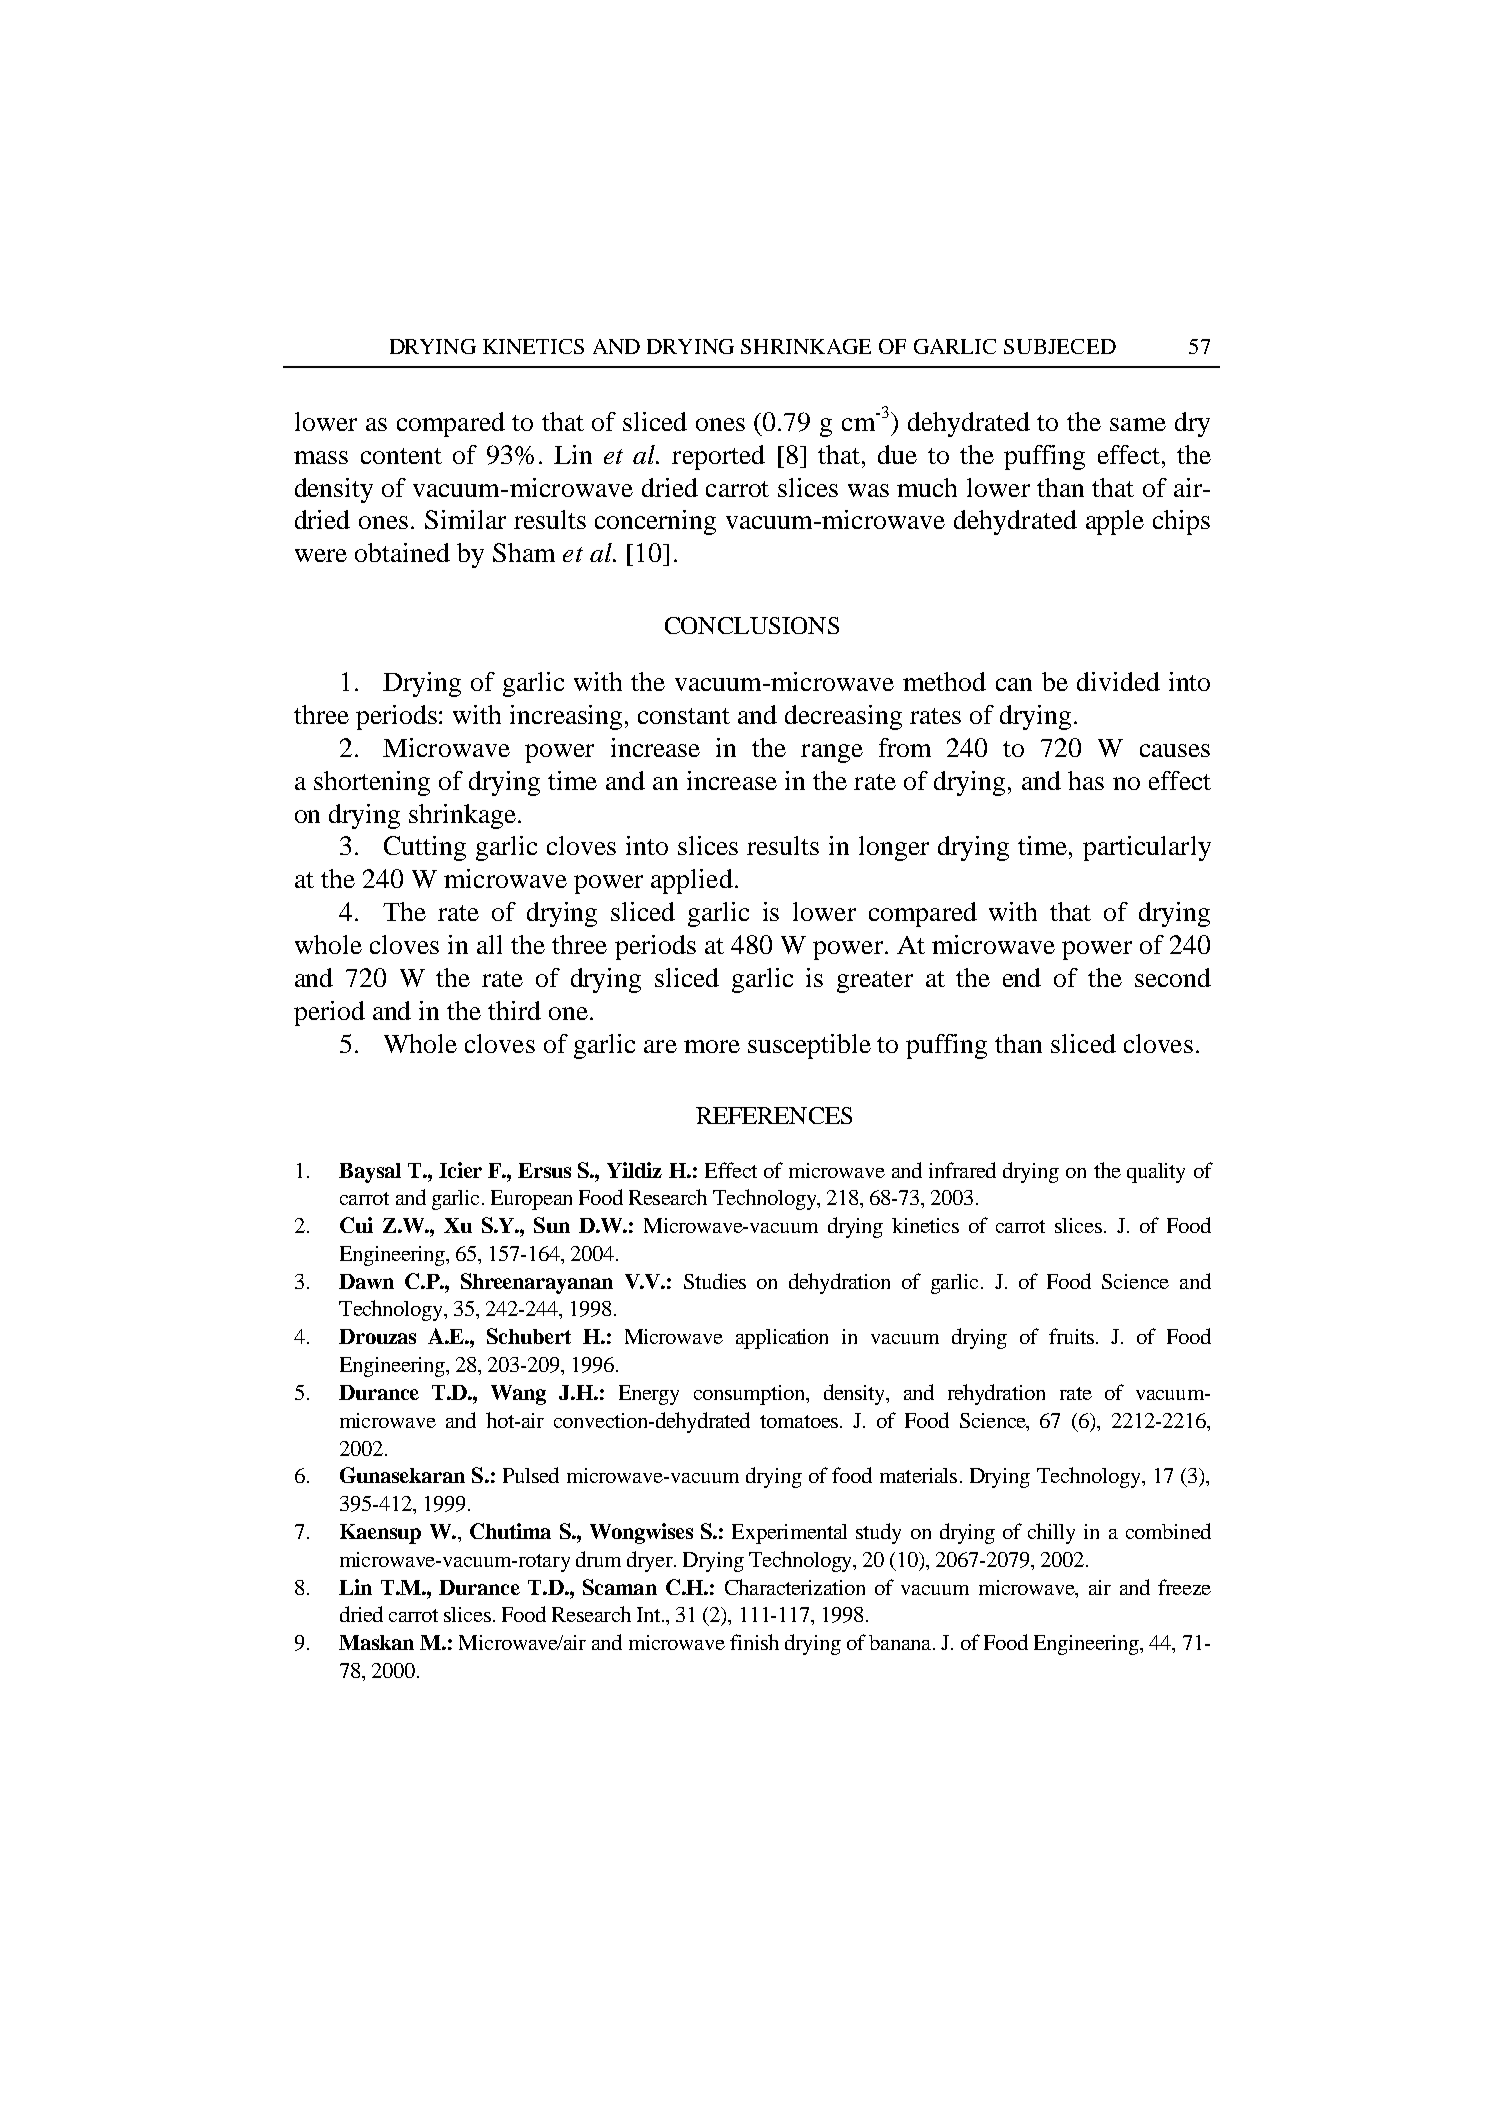 The height and width of the screenshot is (2128, 1504). Describe the element at coordinates (692, 881) in the screenshot. I see `applied` at that location.
